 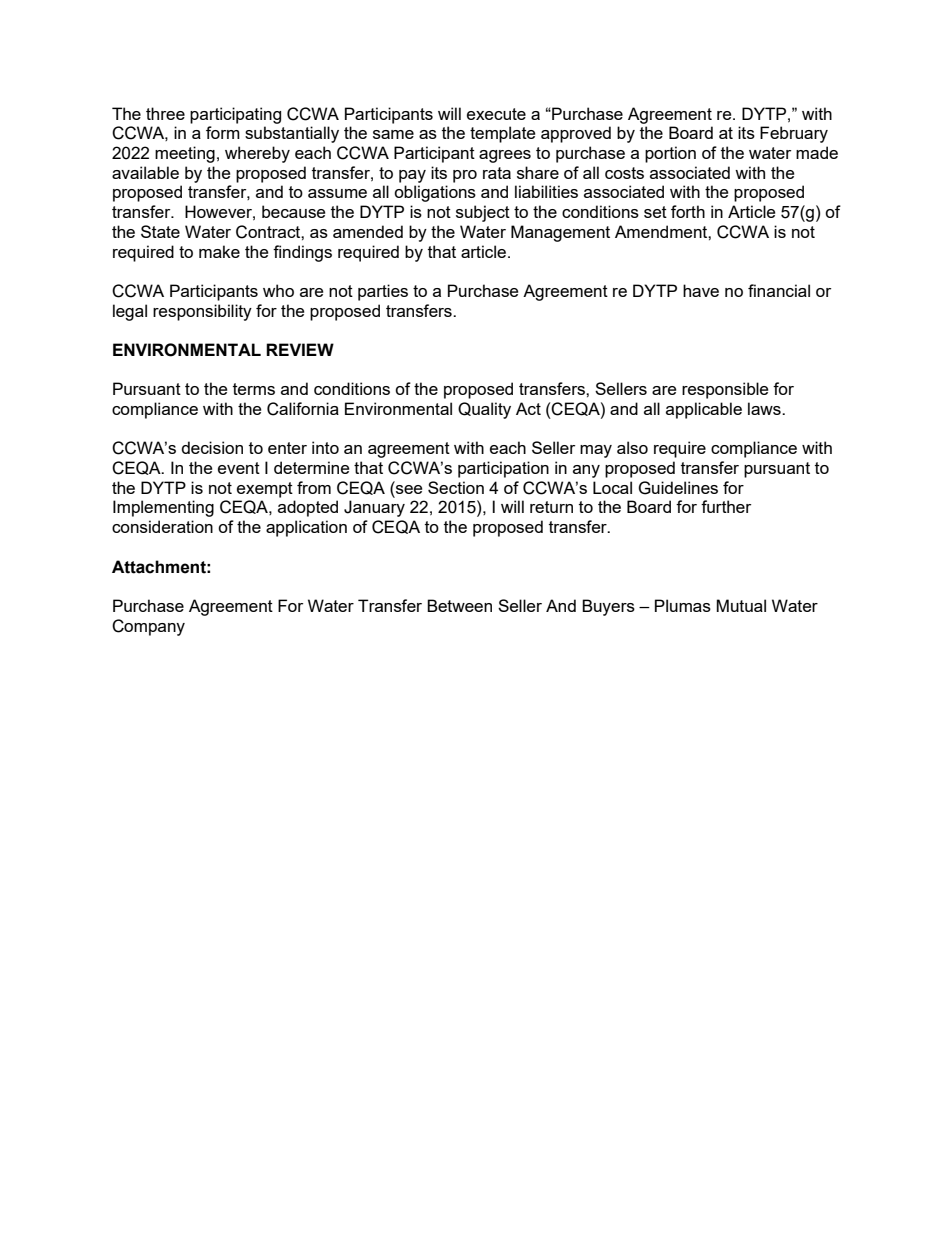 What do you see at coordinates (148, 627) in the screenshot?
I see `Company` at bounding box center [148, 627].
